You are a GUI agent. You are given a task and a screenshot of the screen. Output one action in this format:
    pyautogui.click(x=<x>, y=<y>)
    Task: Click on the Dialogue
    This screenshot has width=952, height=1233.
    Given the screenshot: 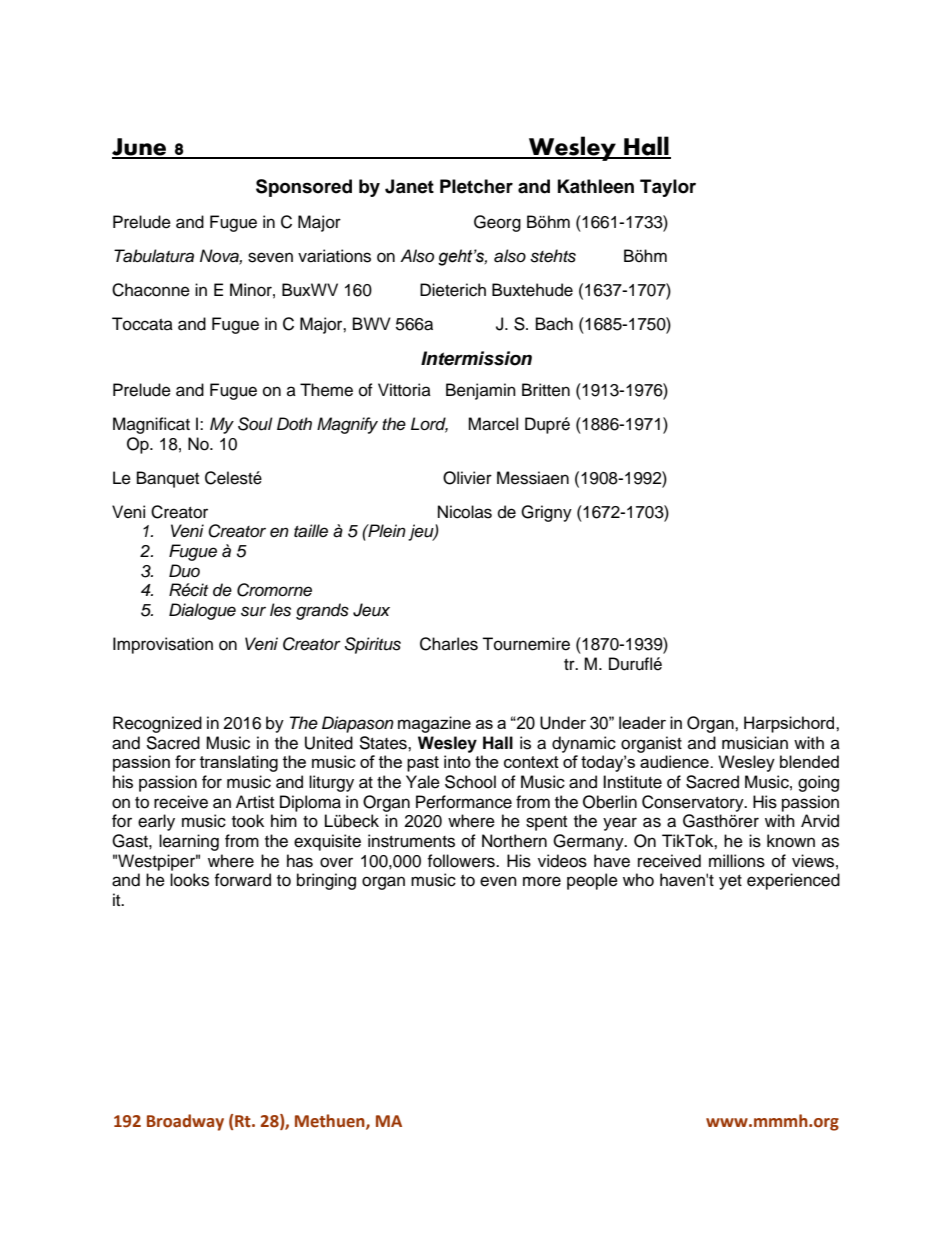 What is the action you would take?
    pyautogui.click(x=202, y=611)
